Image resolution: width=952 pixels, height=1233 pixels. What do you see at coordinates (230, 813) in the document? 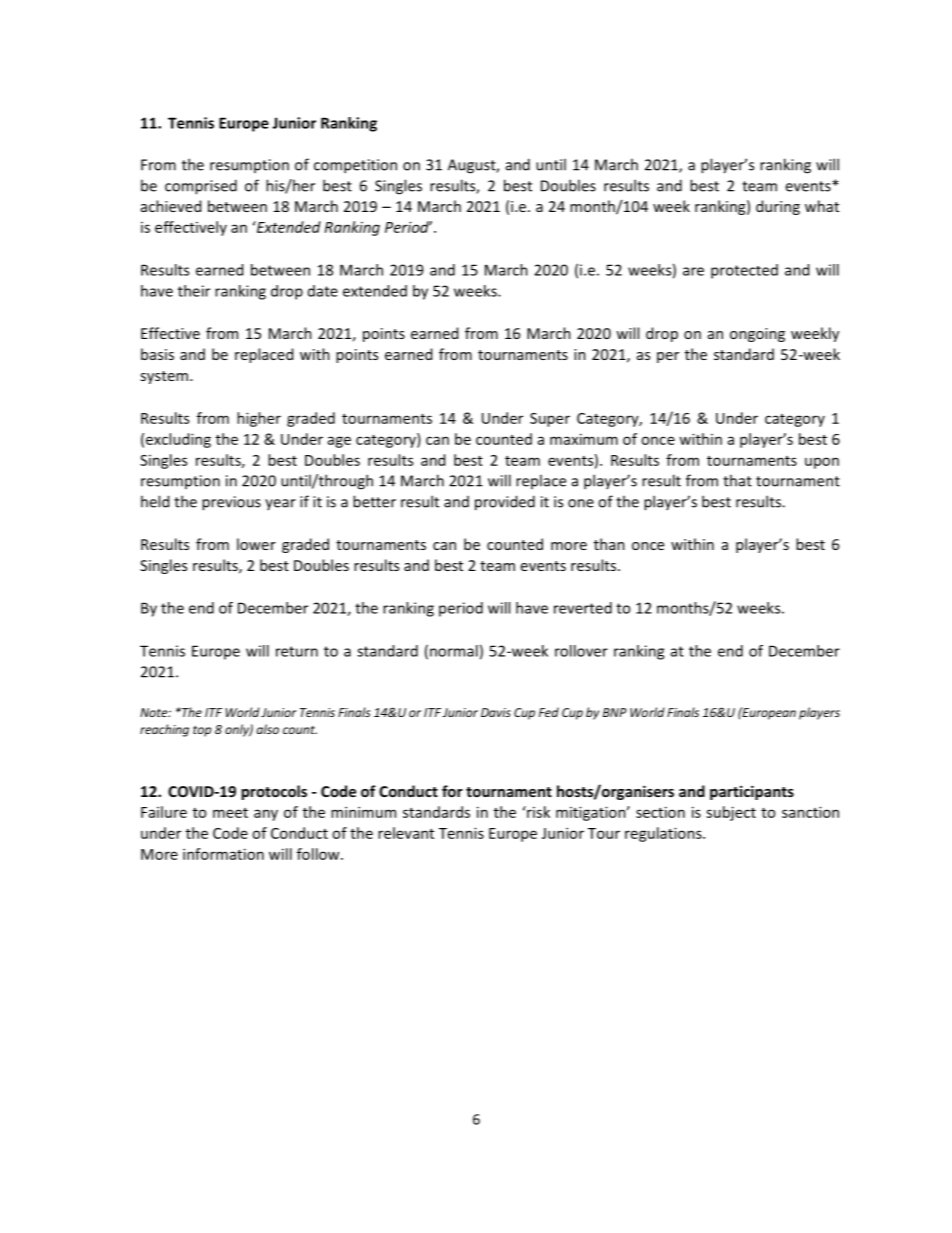
I see `meet` at bounding box center [230, 813].
